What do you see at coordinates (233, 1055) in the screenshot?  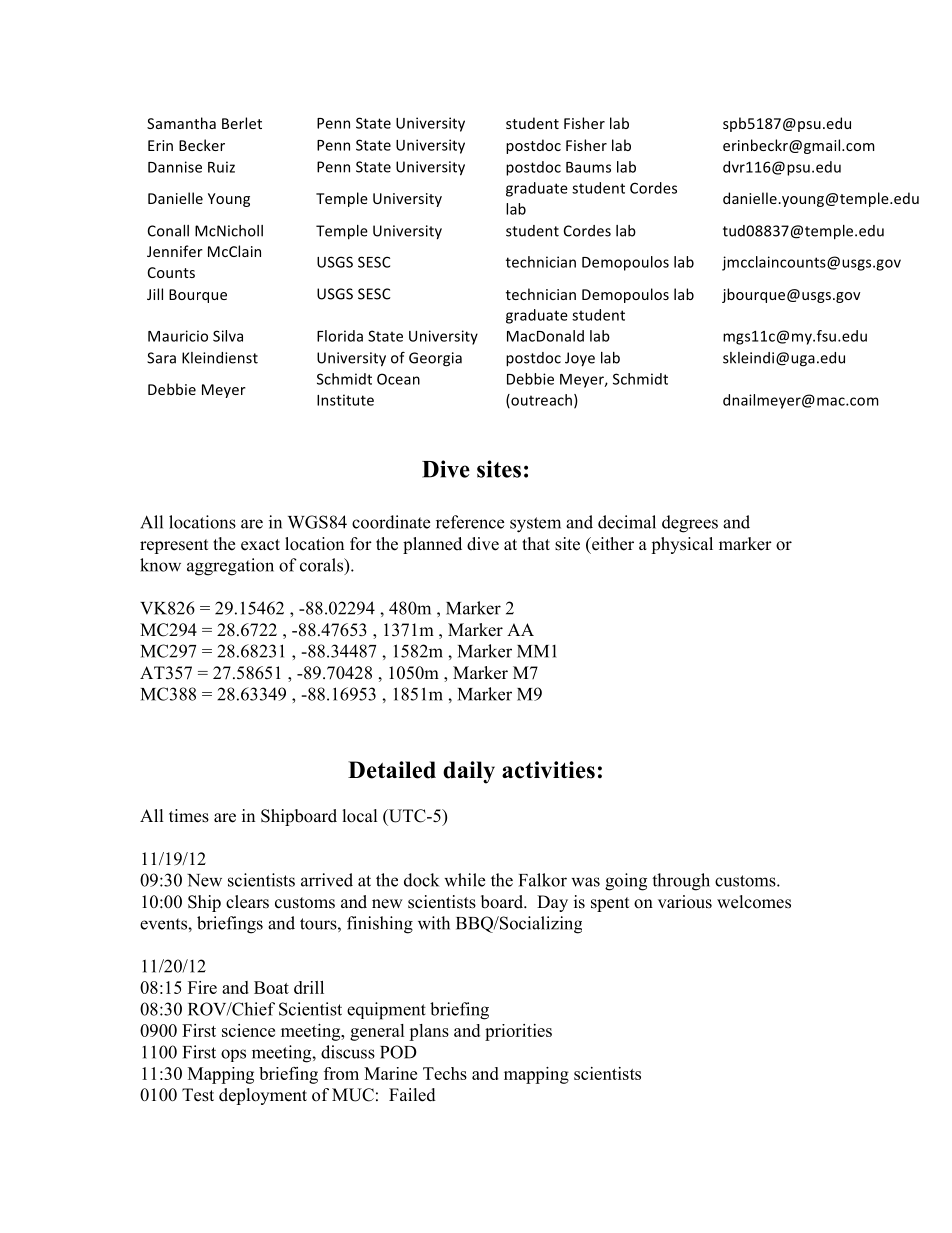 I see `ops` at bounding box center [233, 1055].
